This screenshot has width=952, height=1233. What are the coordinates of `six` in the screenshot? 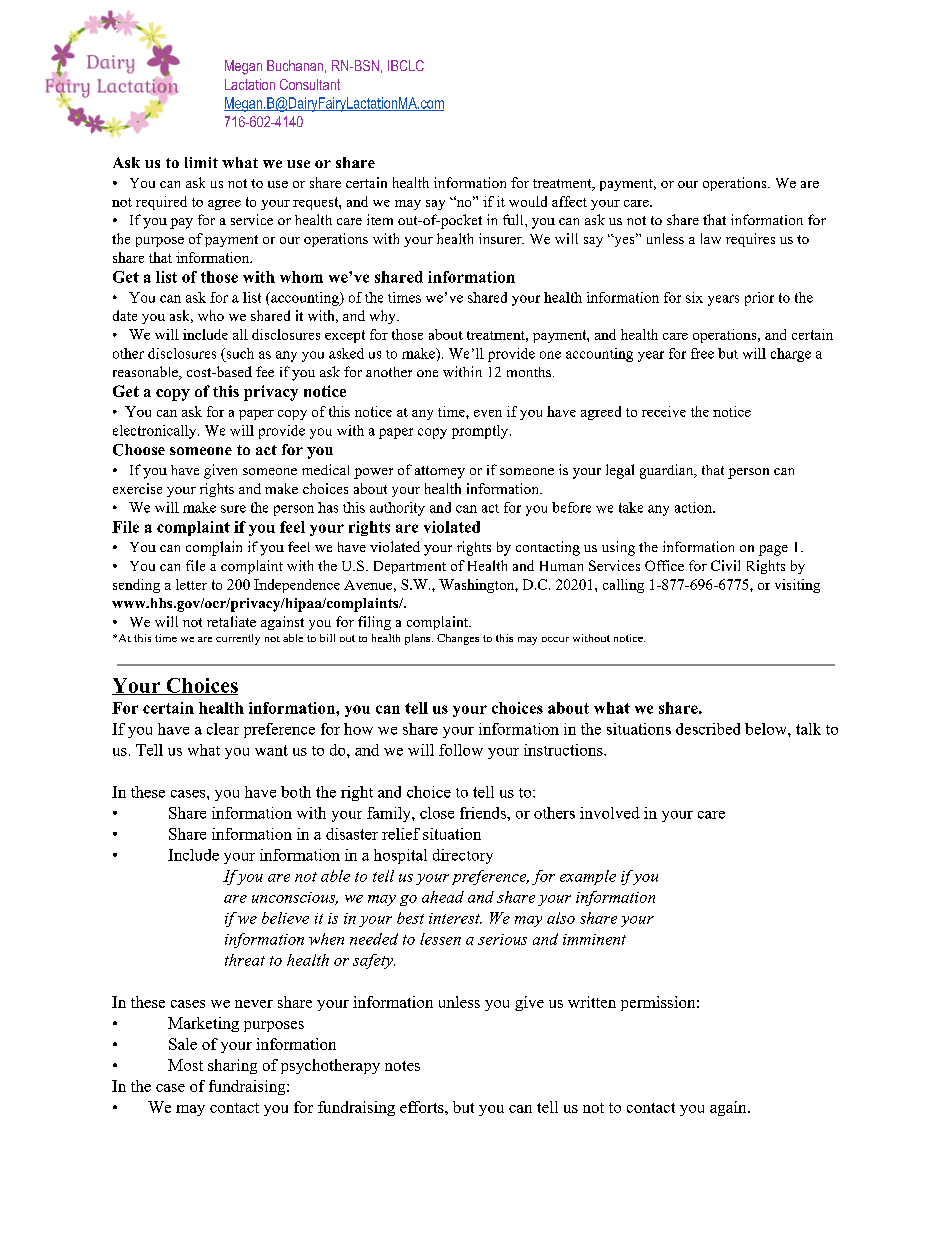 It's located at (694, 297).
